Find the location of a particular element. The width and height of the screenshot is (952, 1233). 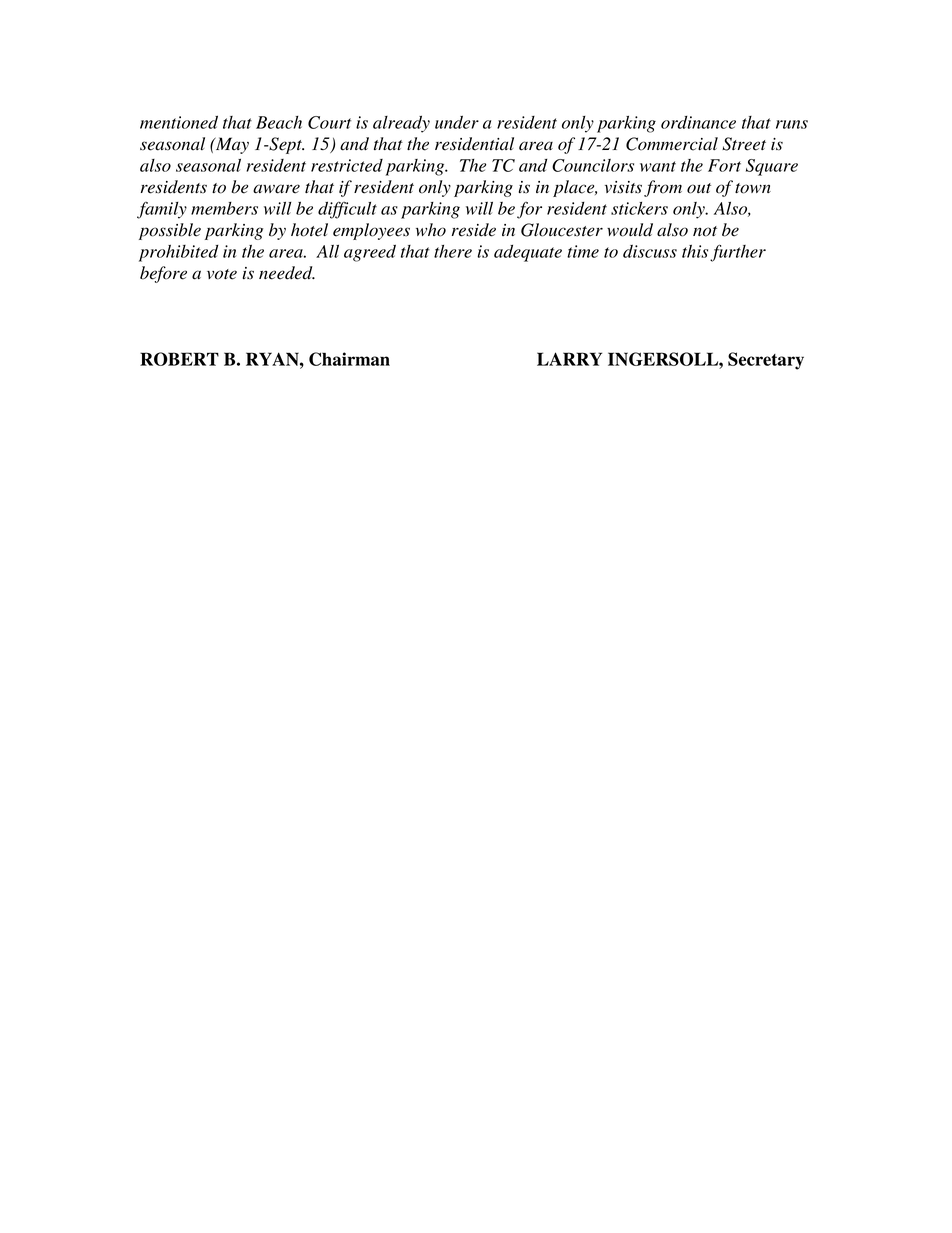

ordinance is located at coordinates (698, 122).
